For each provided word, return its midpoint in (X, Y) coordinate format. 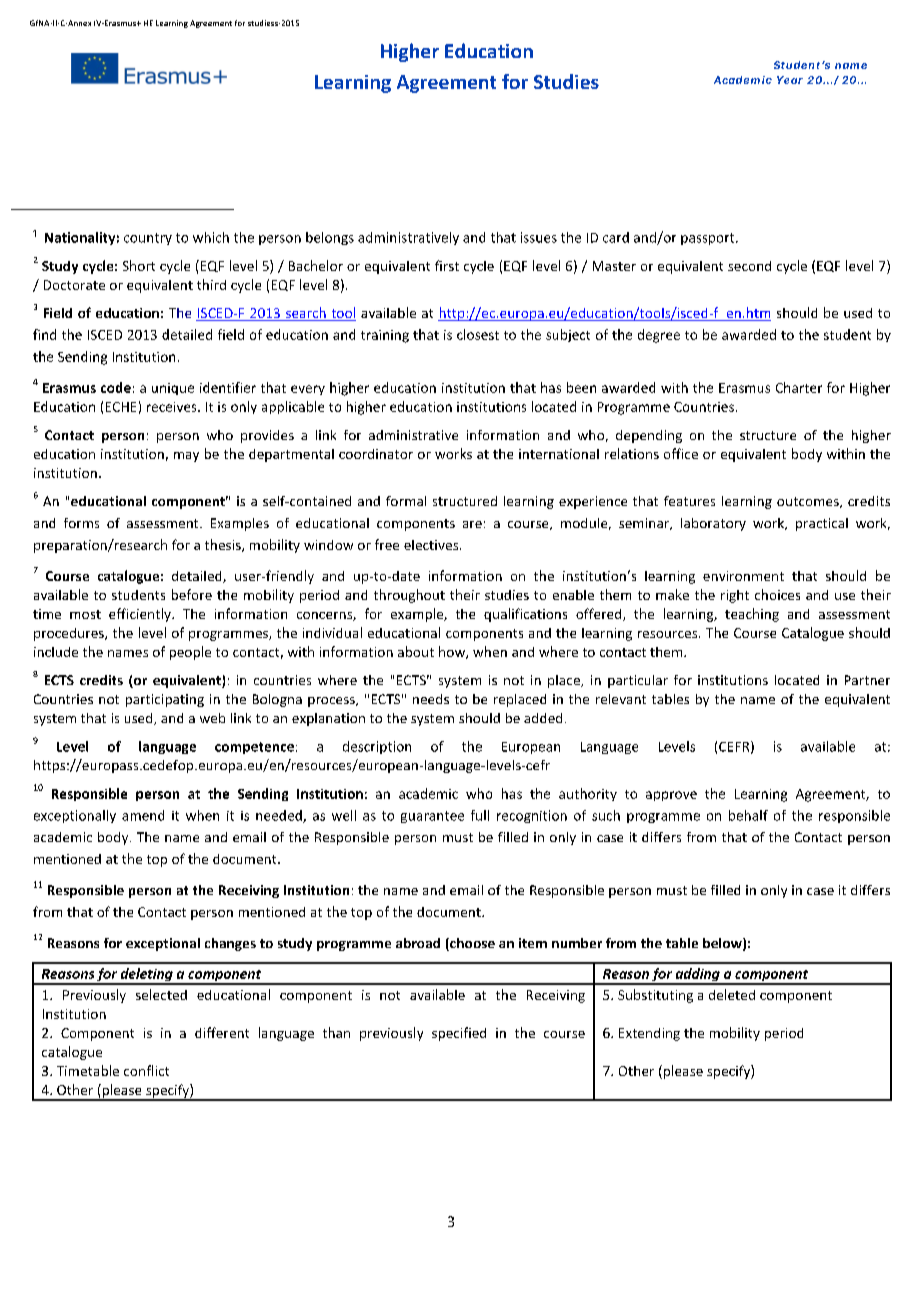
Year (790, 80)
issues (539, 237)
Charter (799, 387)
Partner (867, 680)
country (148, 239)
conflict (146, 1070)
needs (431, 699)
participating (165, 700)
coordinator (376, 454)
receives (173, 407)
